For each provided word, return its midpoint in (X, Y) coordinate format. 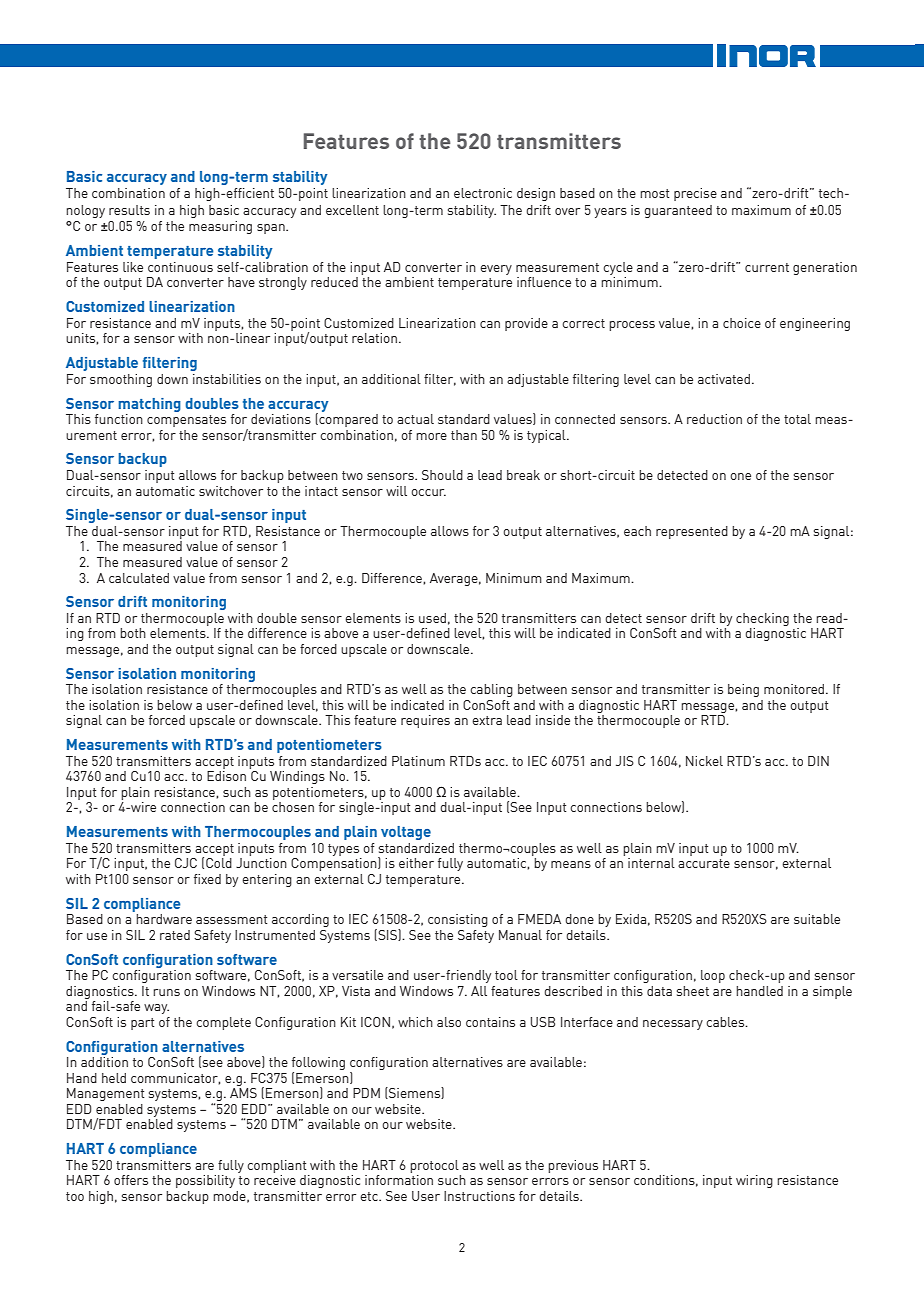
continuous (180, 267)
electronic (483, 193)
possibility (205, 1181)
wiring (754, 1181)
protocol (434, 1166)
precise (695, 194)
